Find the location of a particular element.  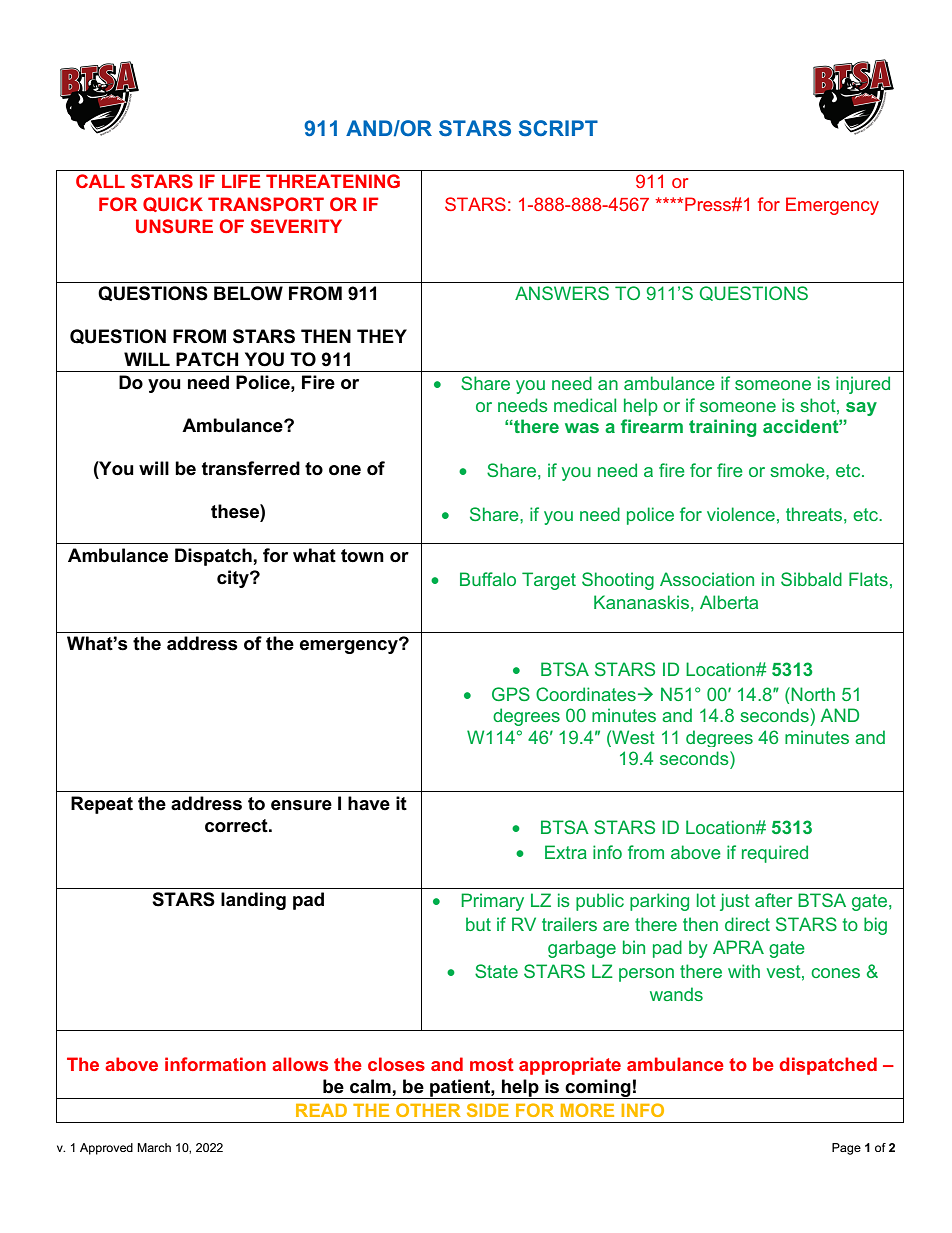

Extra is located at coordinates (566, 852).
